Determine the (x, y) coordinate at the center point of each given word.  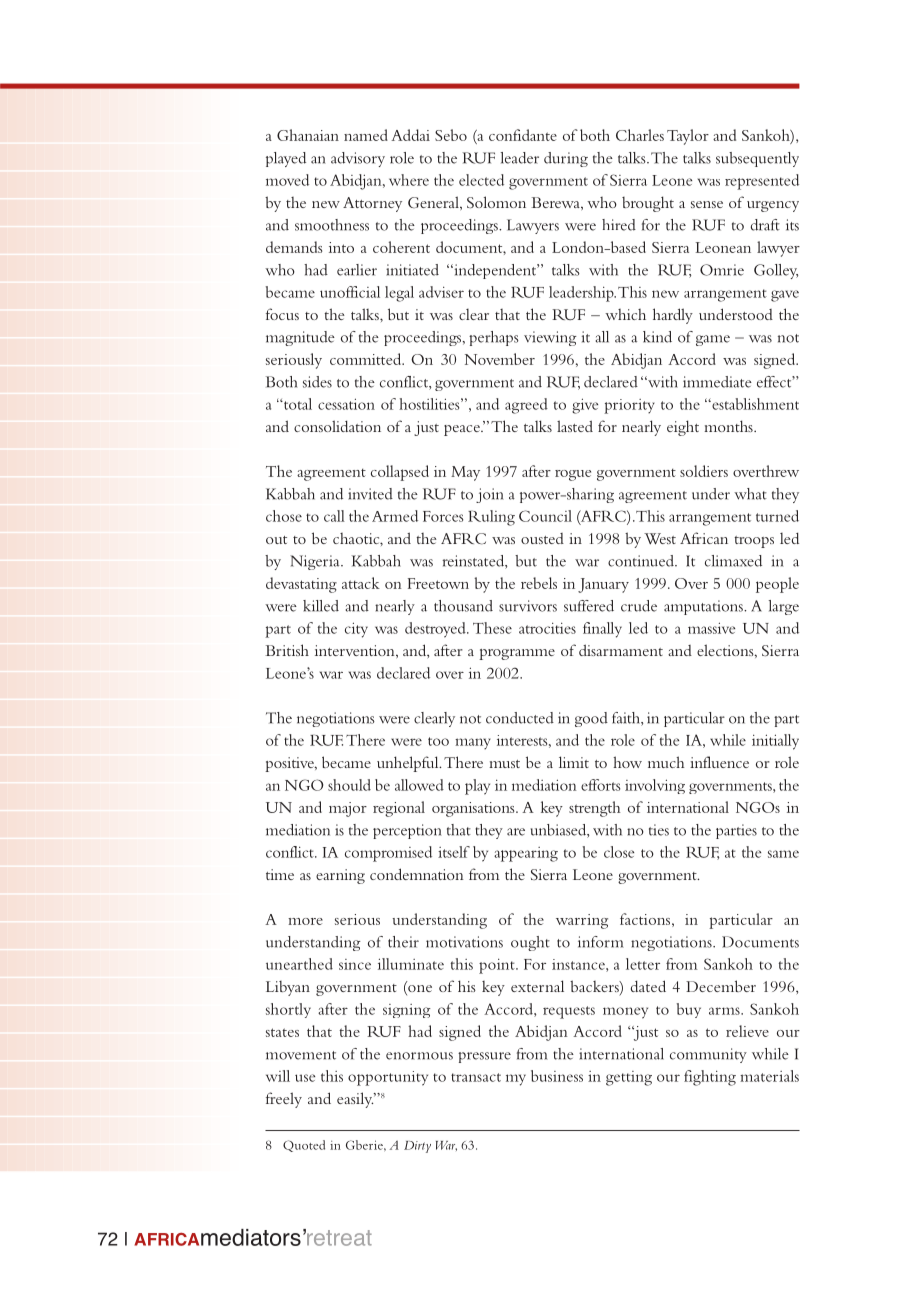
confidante (523, 135)
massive (711, 628)
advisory (358, 159)
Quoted (304, 1146)
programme (517, 654)
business (557, 1076)
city (356, 630)
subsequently (757, 159)
